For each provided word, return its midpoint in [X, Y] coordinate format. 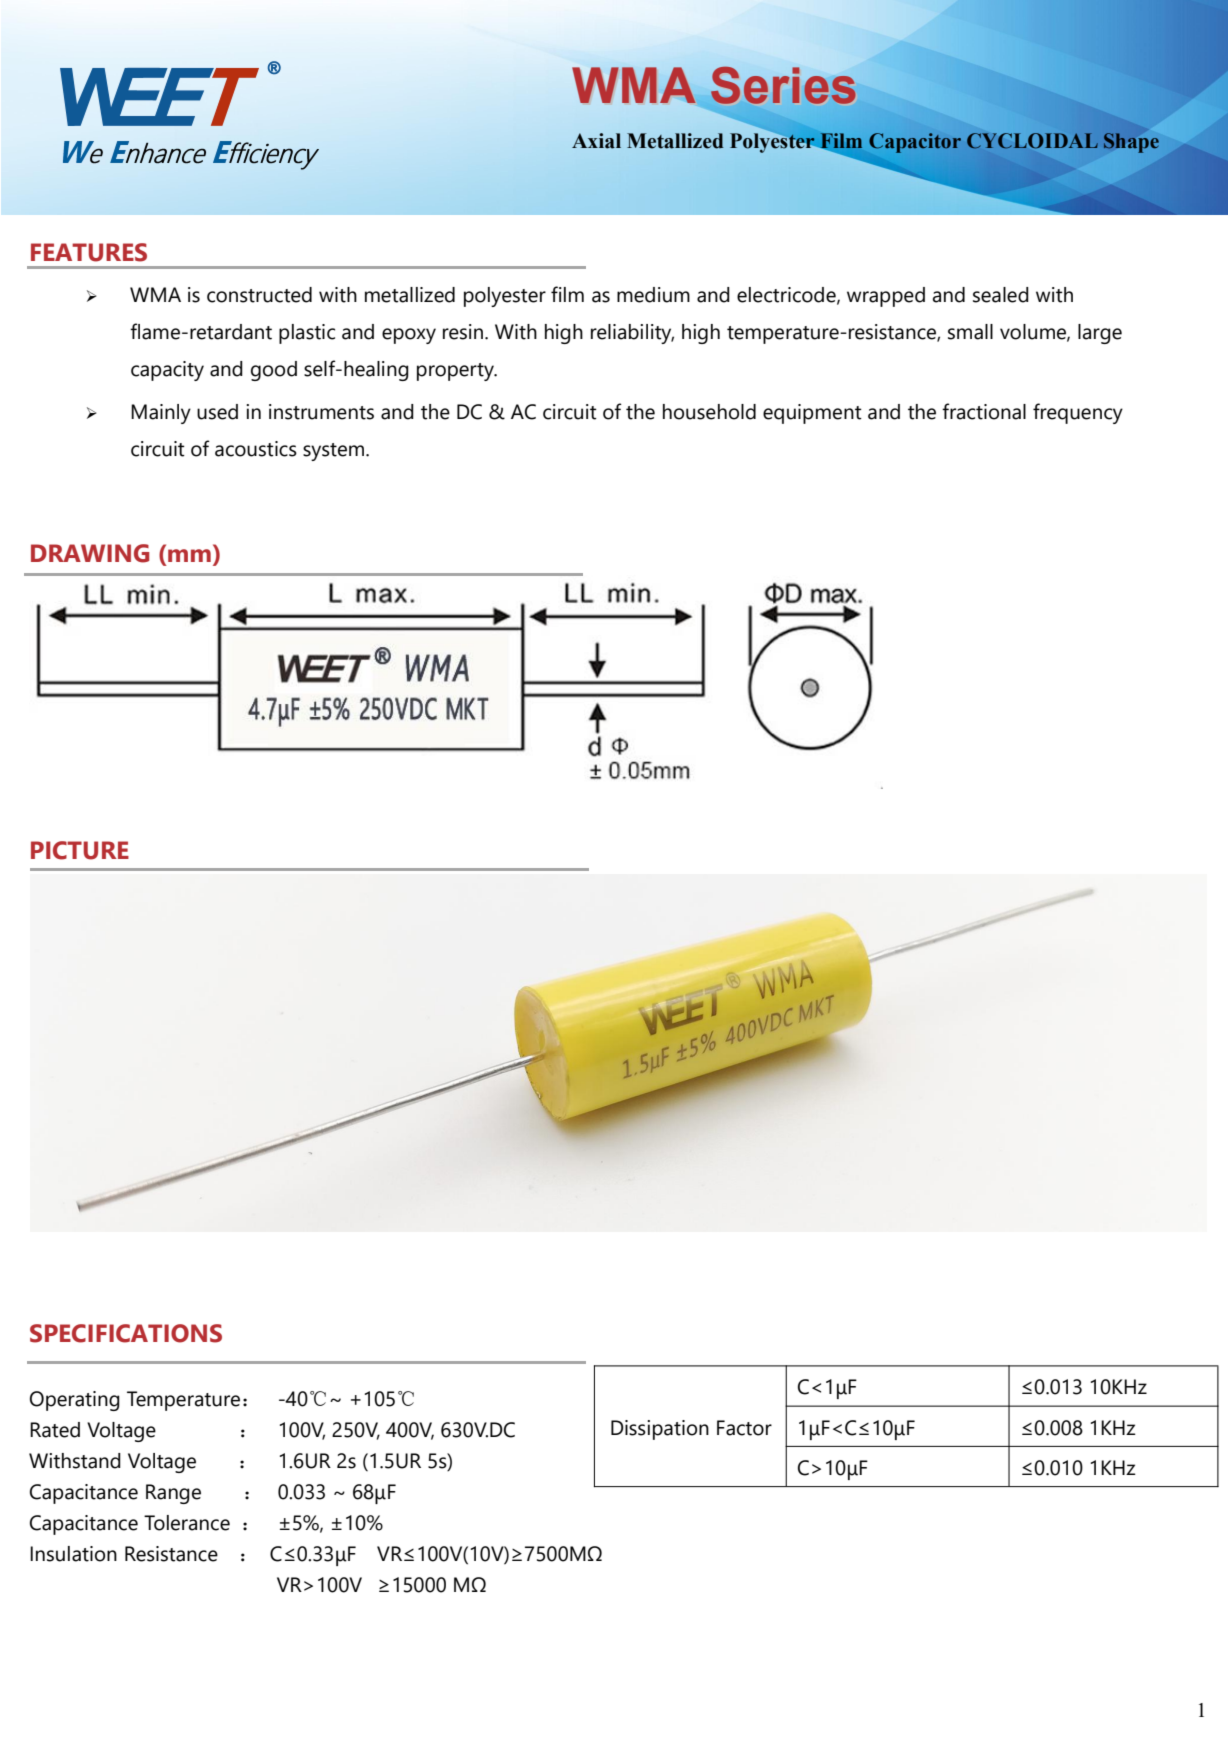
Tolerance [187, 1523]
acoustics [256, 449]
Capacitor [915, 143]
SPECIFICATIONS [126, 1333]
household [709, 412]
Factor [744, 1428]
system [333, 452]
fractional [984, 411]
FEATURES [89, 252]
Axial [596, 141]
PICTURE [80, 850]
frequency [1078, 413]
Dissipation [660, 1430]
